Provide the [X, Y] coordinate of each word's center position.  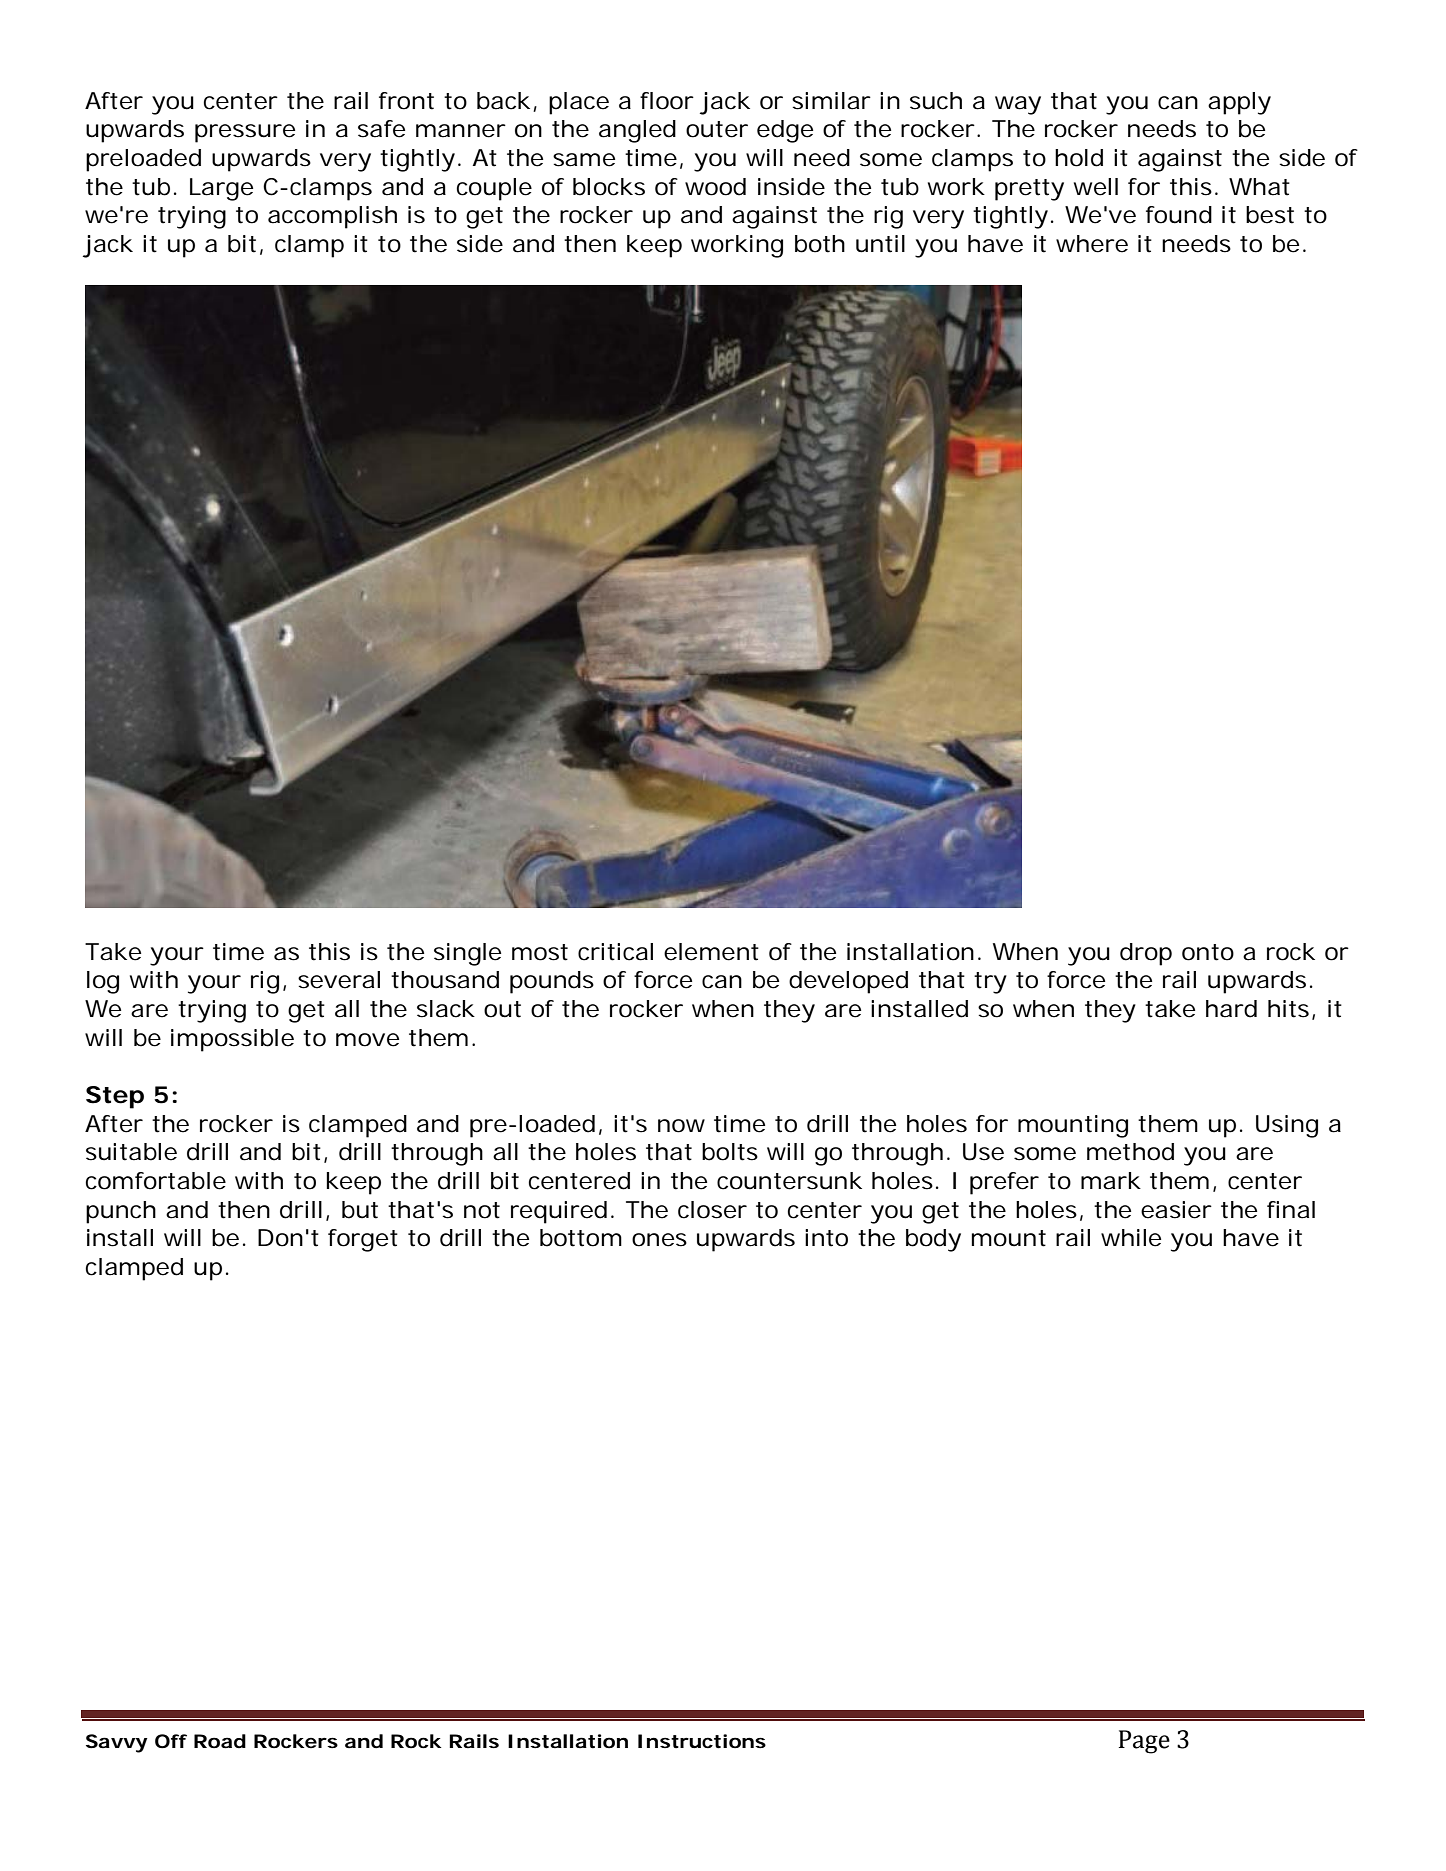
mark [1111, 1181]
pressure [245, 133]
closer [712, 1210]
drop [1146, 954]
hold [1079, 158]
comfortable [156, 1181]
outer [717, 129]
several [339, 980]
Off [171, 1741]
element [711, 952]
